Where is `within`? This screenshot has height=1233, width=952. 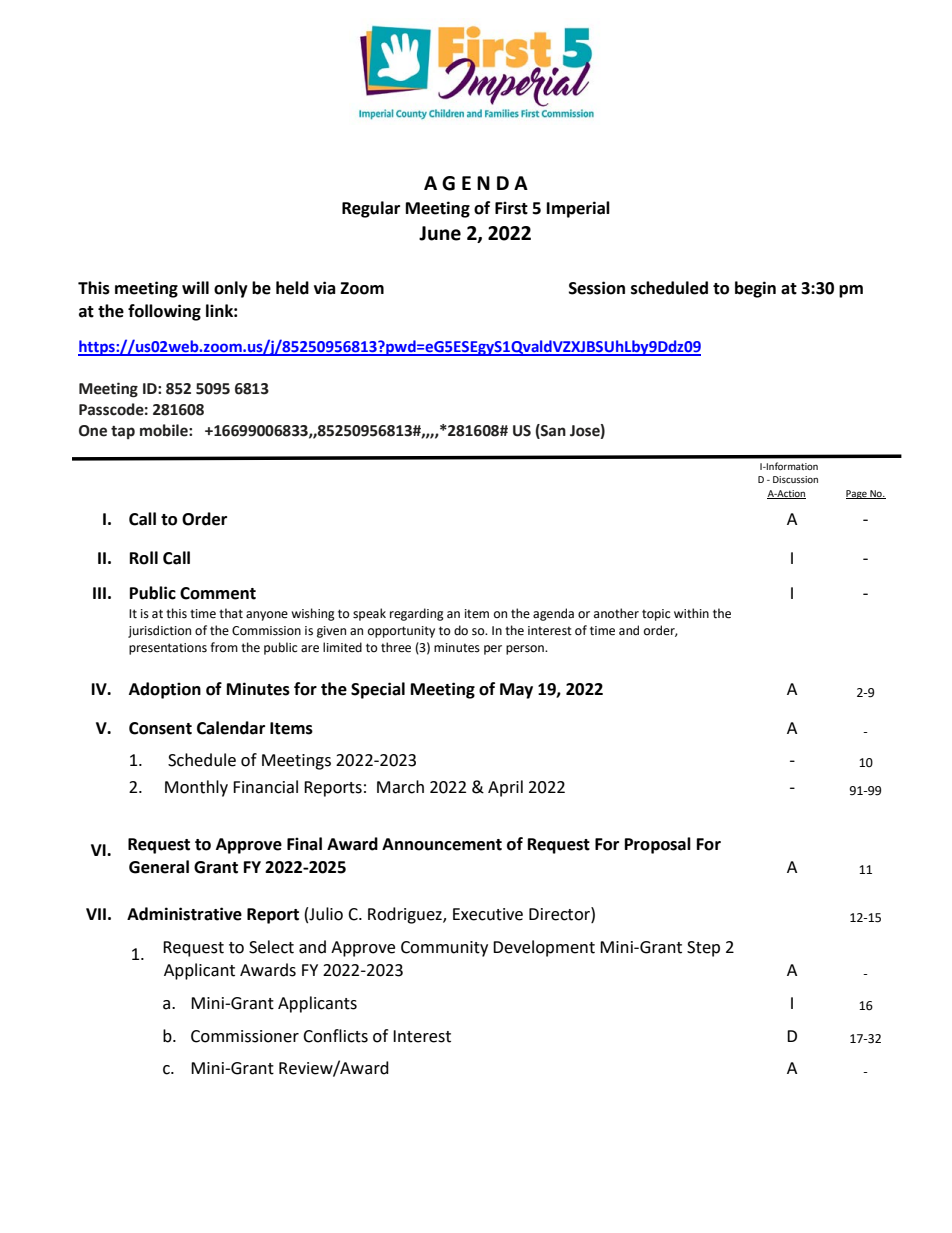
within is located at coordinates (691, 613).
